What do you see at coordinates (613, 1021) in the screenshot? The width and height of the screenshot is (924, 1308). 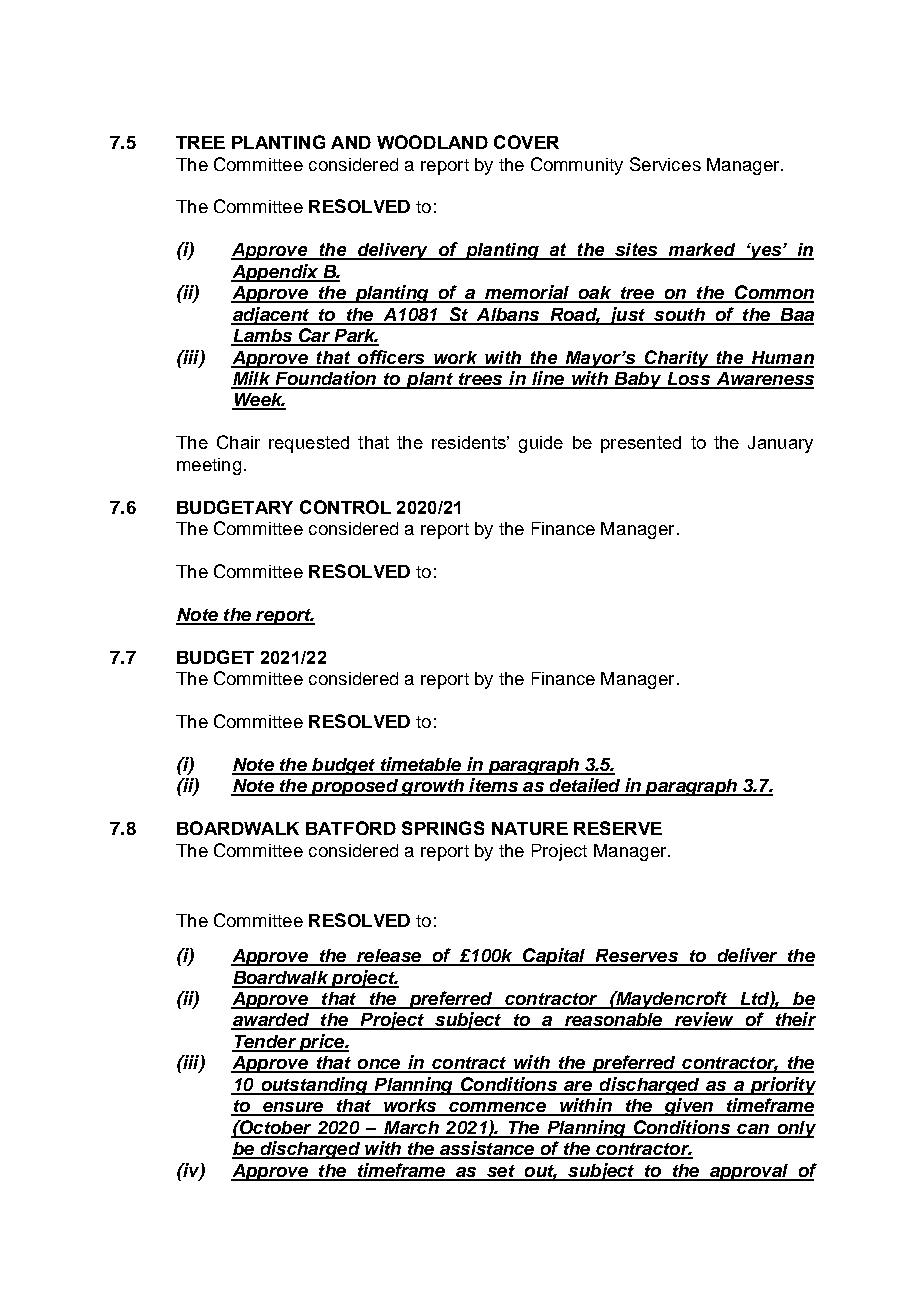 I see `reasonable` at bounding box center [613, 1021].
